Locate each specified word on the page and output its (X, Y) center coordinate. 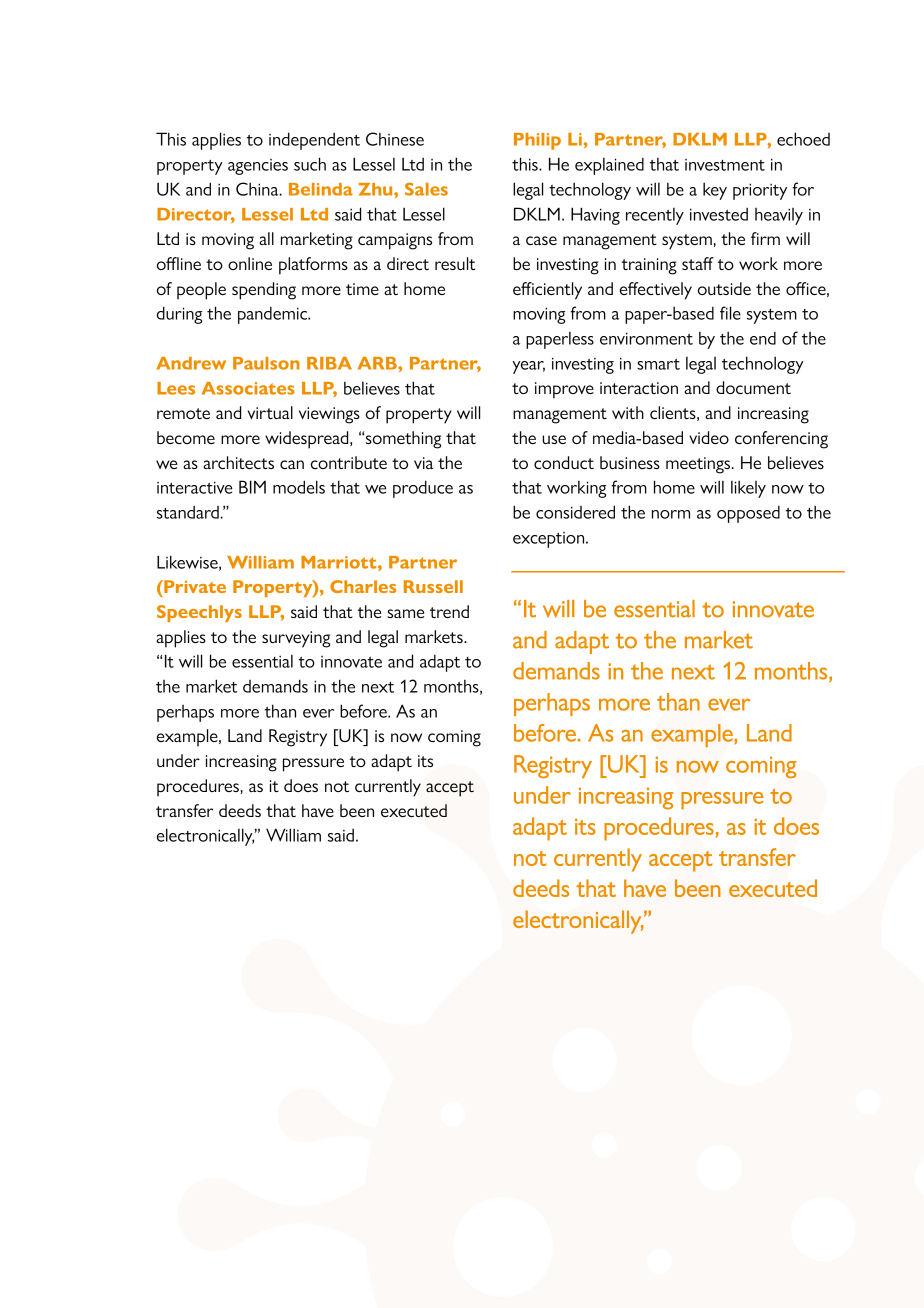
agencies (258, 167)
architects (238, 462)
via (423, 463)
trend (449, 611)
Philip (537, 141)
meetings (698, 465)
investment (725, 165)
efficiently (547, 291)
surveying (296, 639)
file (730, 313)
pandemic (273, 315)
